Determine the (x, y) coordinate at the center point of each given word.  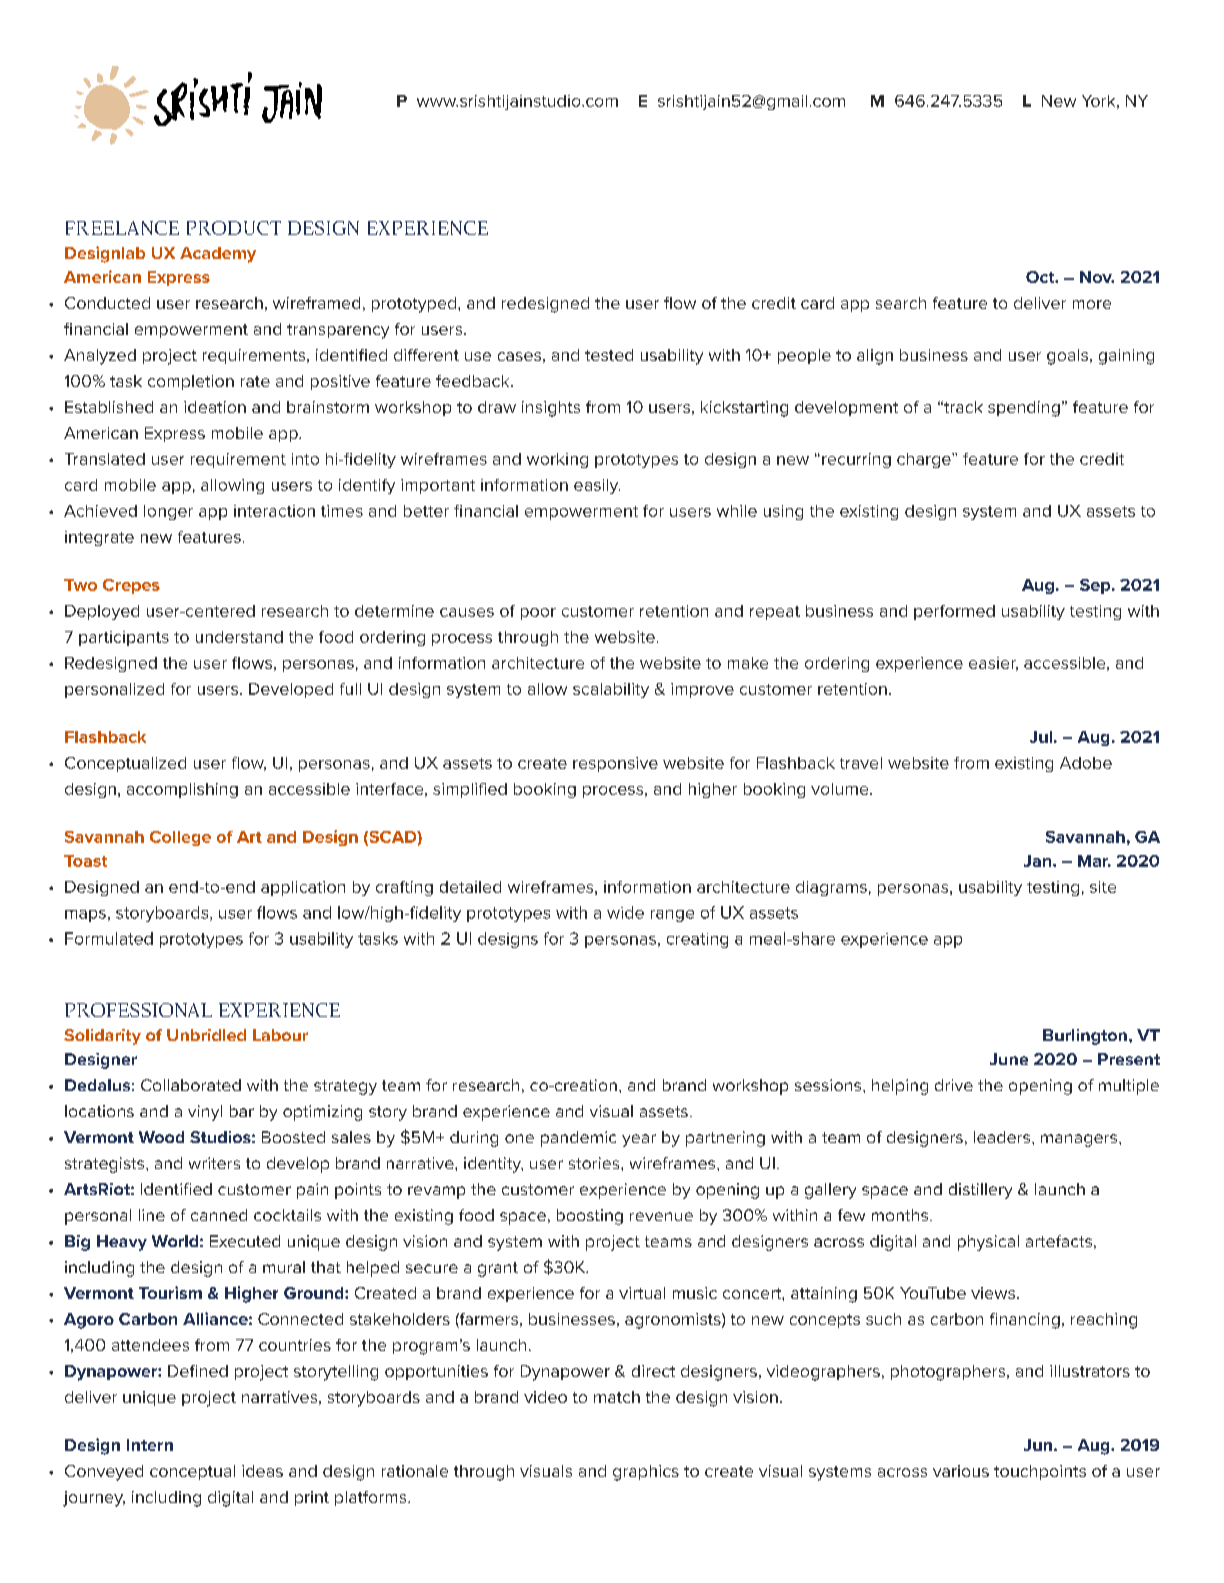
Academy (218, 255)
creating (697, 940)
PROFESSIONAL (138, 1010)
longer (168, 512)
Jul (1041, 737)
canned (219, 1215)
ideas (262, 1471)
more (1092, 304)
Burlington (1085, 1037)
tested (609, 355)
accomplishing (182, 790)
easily (597, 486)
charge (925, 460)
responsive (615, 764)
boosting (590, 1217)
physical (988, 1243)
